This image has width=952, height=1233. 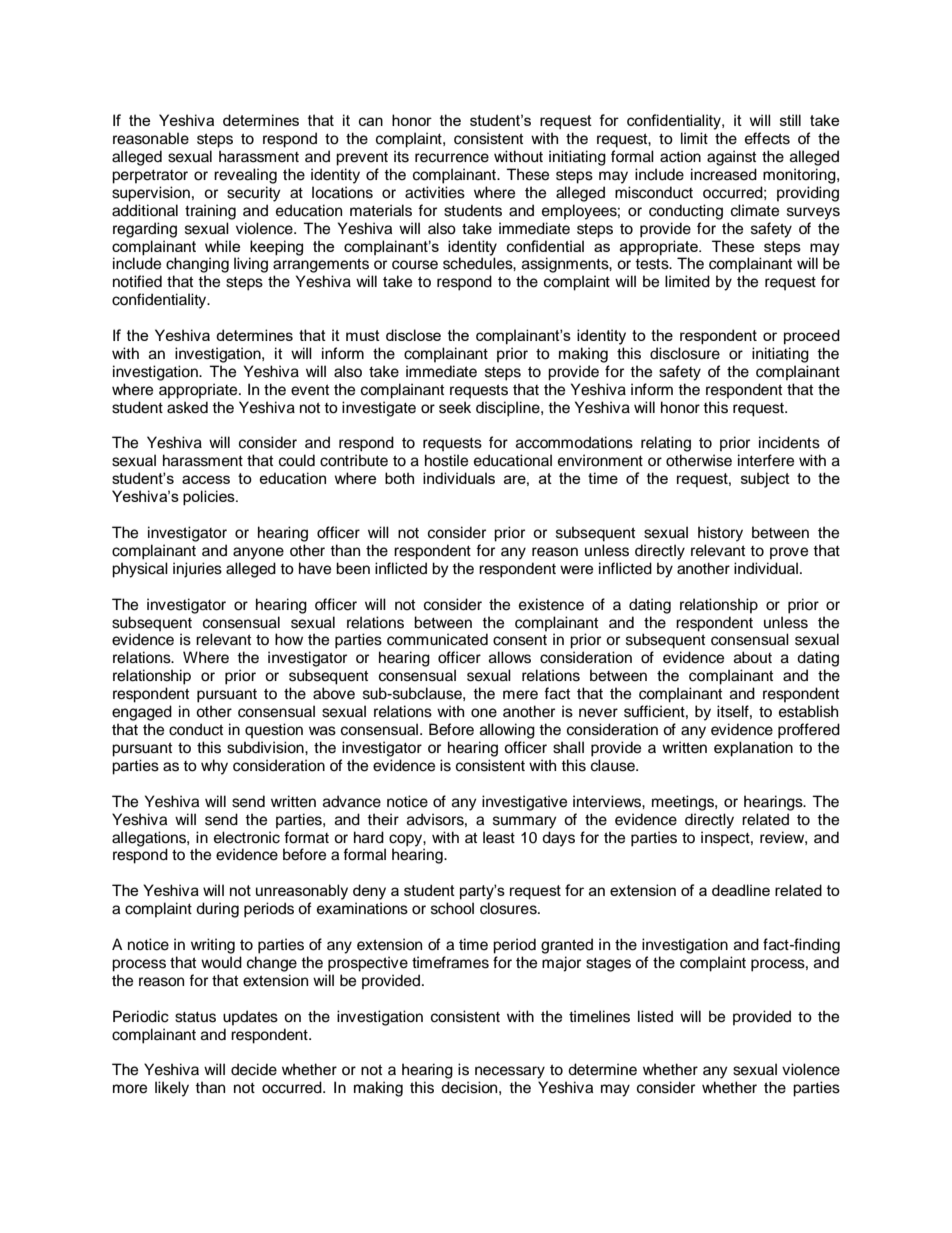 I want to click on necessary, so click(x=510, y=1072).
